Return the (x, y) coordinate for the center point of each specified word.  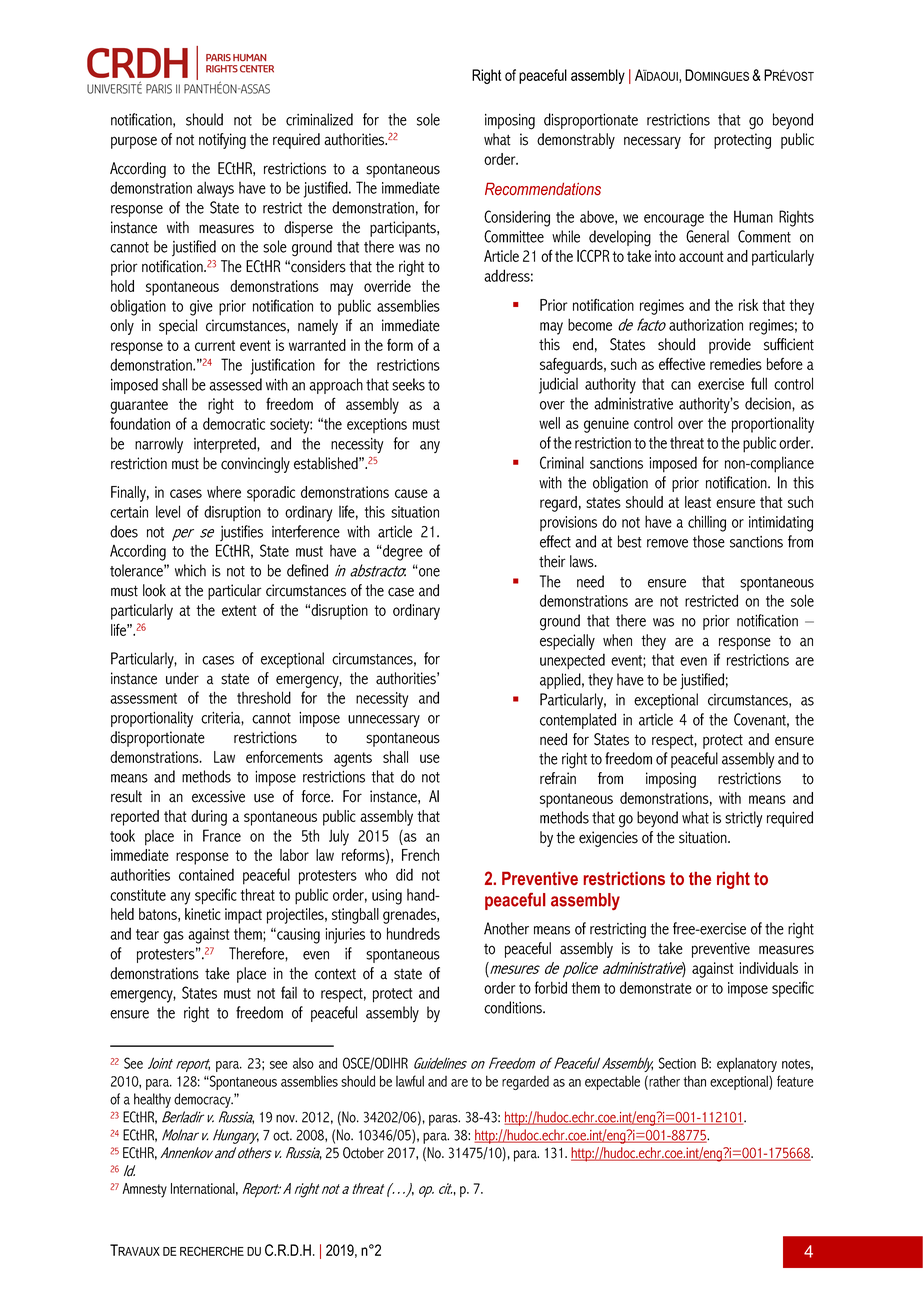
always (215, 189)
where (224, 492)
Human (753, 216)
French (420, 855)
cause (411, 493)
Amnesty (144, 1190)
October (363, 1153)
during (209, 818)
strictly (744, 819)
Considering (517, 218)
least (698, 502)
